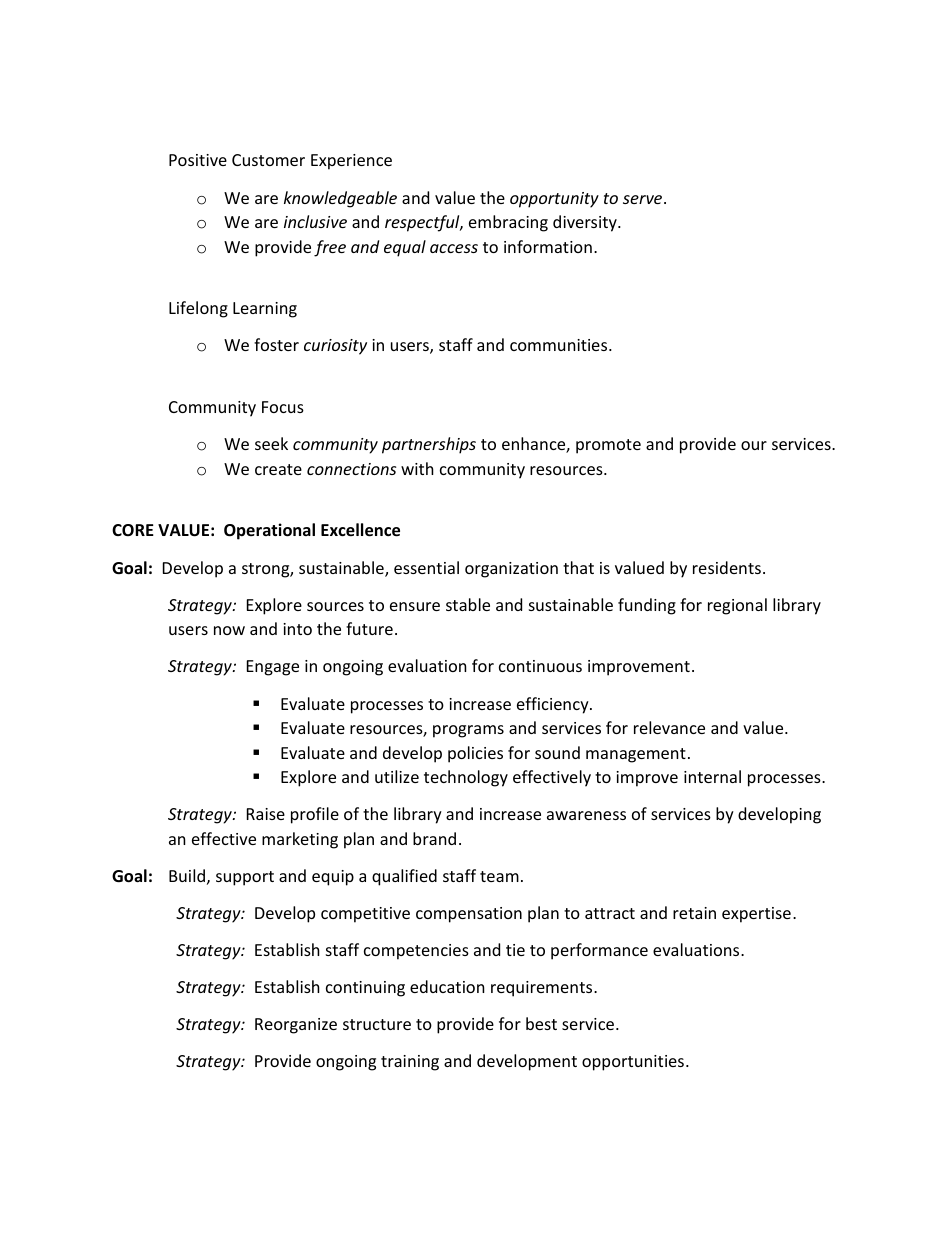  I want to click on embracing, so click(508, 223).
